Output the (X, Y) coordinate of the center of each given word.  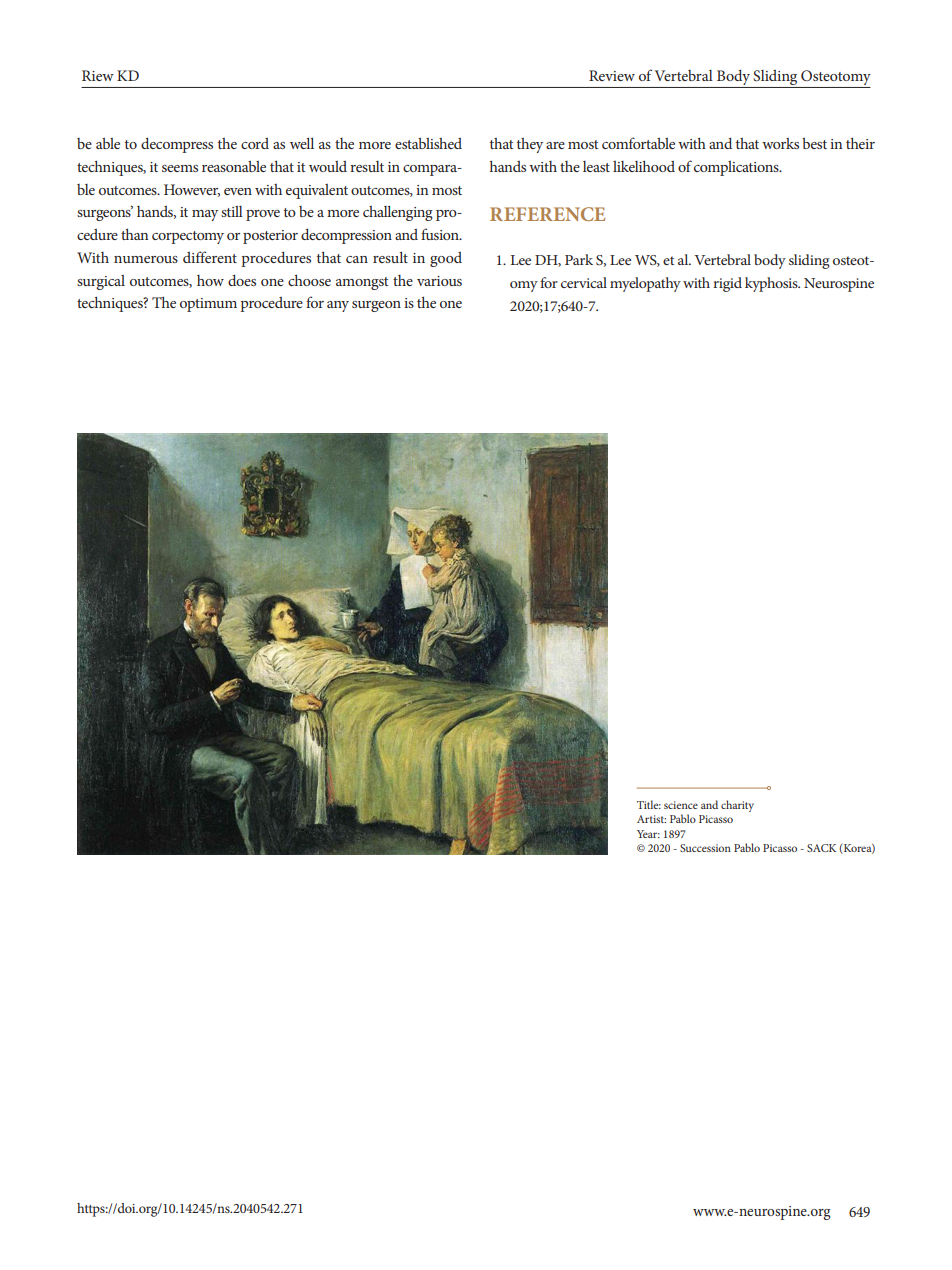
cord (255, 143)
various (439, 281)
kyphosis (772, 284)
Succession (705, 848)
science (681, 805)
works (780, 143)
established (428, 143)
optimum (208, 305)
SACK (821, 848)
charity (737, 806)
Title (649, 804)
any (338, 306)
